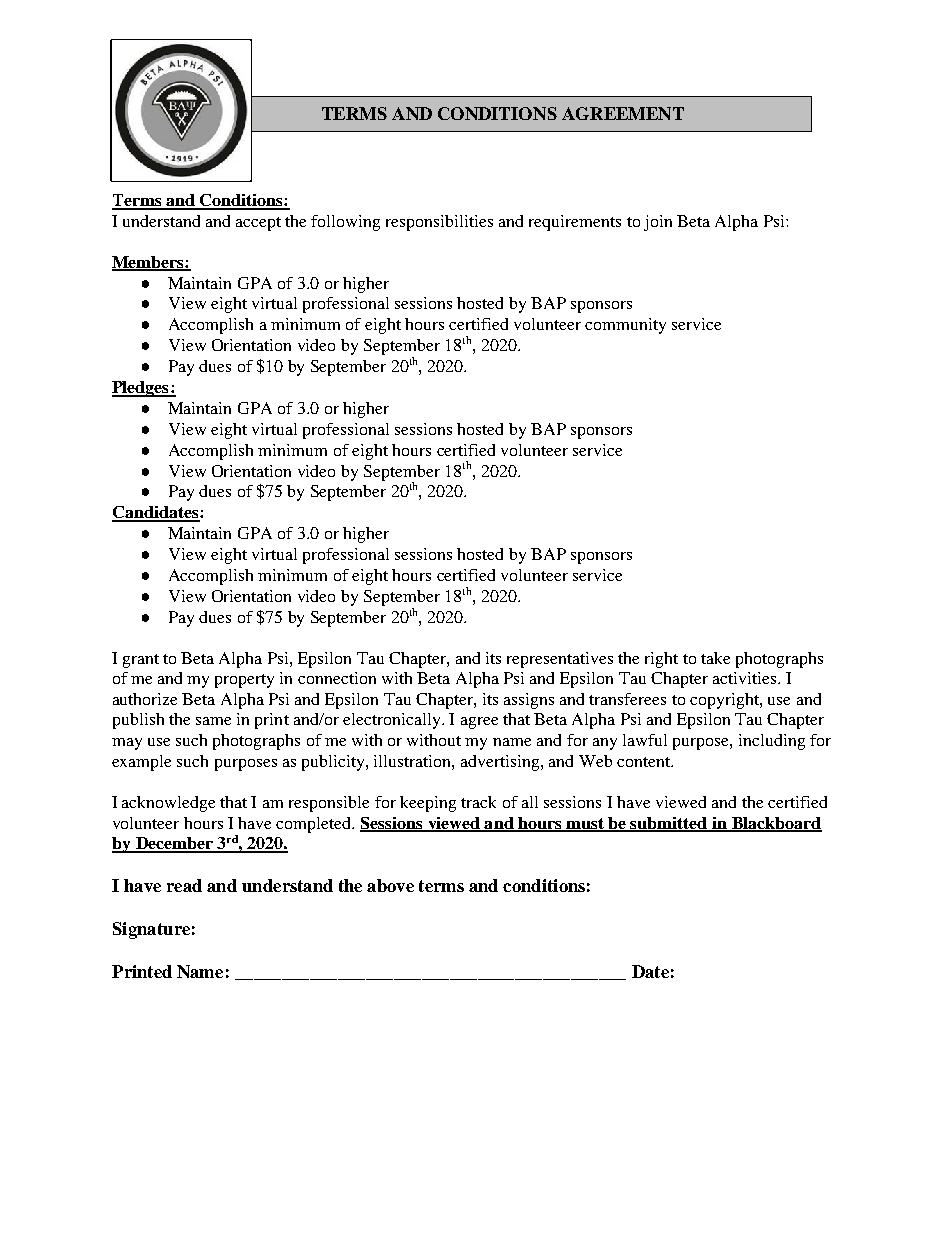 The image size is (952, 1233). I want to click on take, so click(715, 658).
